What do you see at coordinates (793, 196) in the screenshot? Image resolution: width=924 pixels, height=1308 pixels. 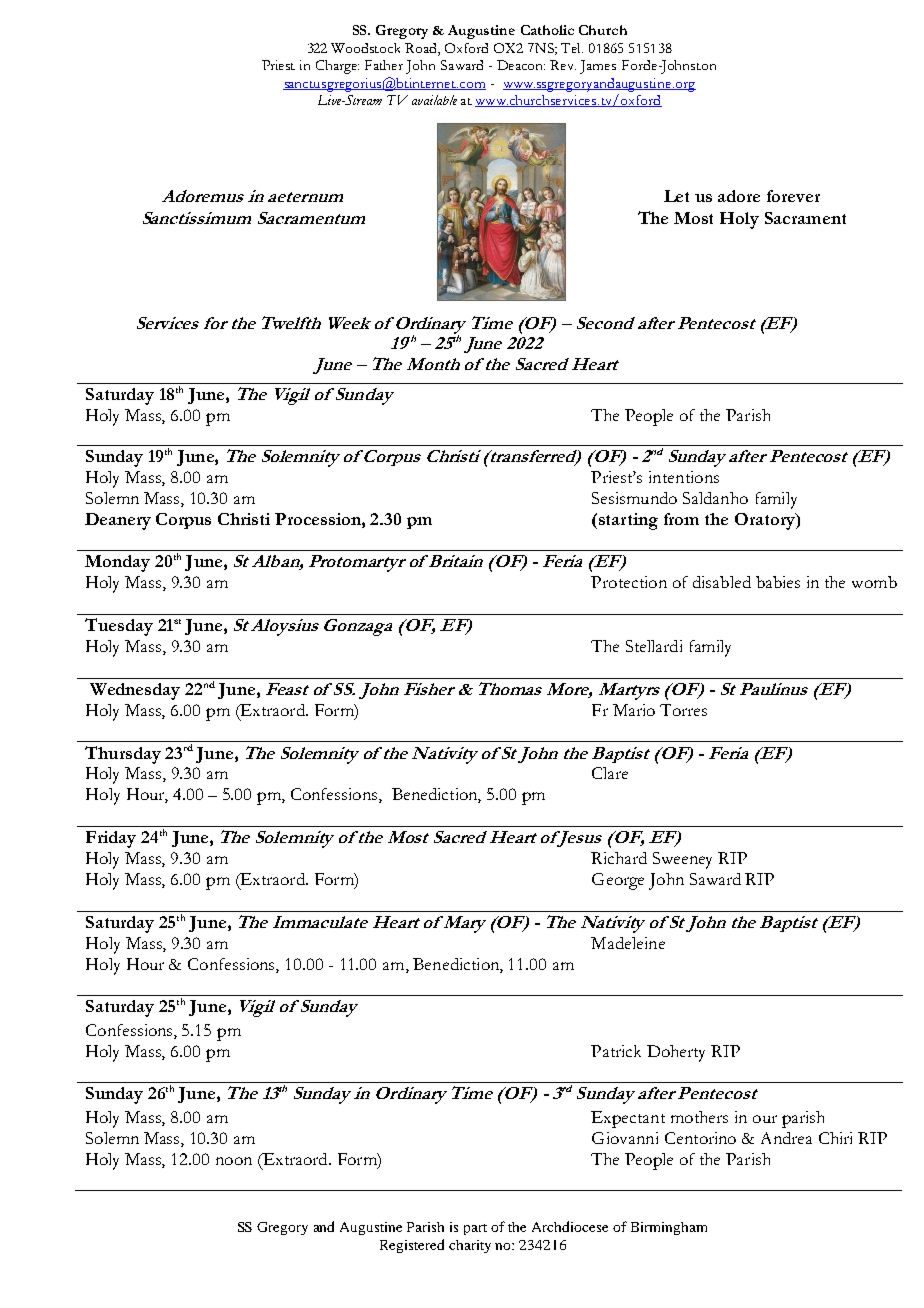 I see `forever` at bounding box center [793, 196].
